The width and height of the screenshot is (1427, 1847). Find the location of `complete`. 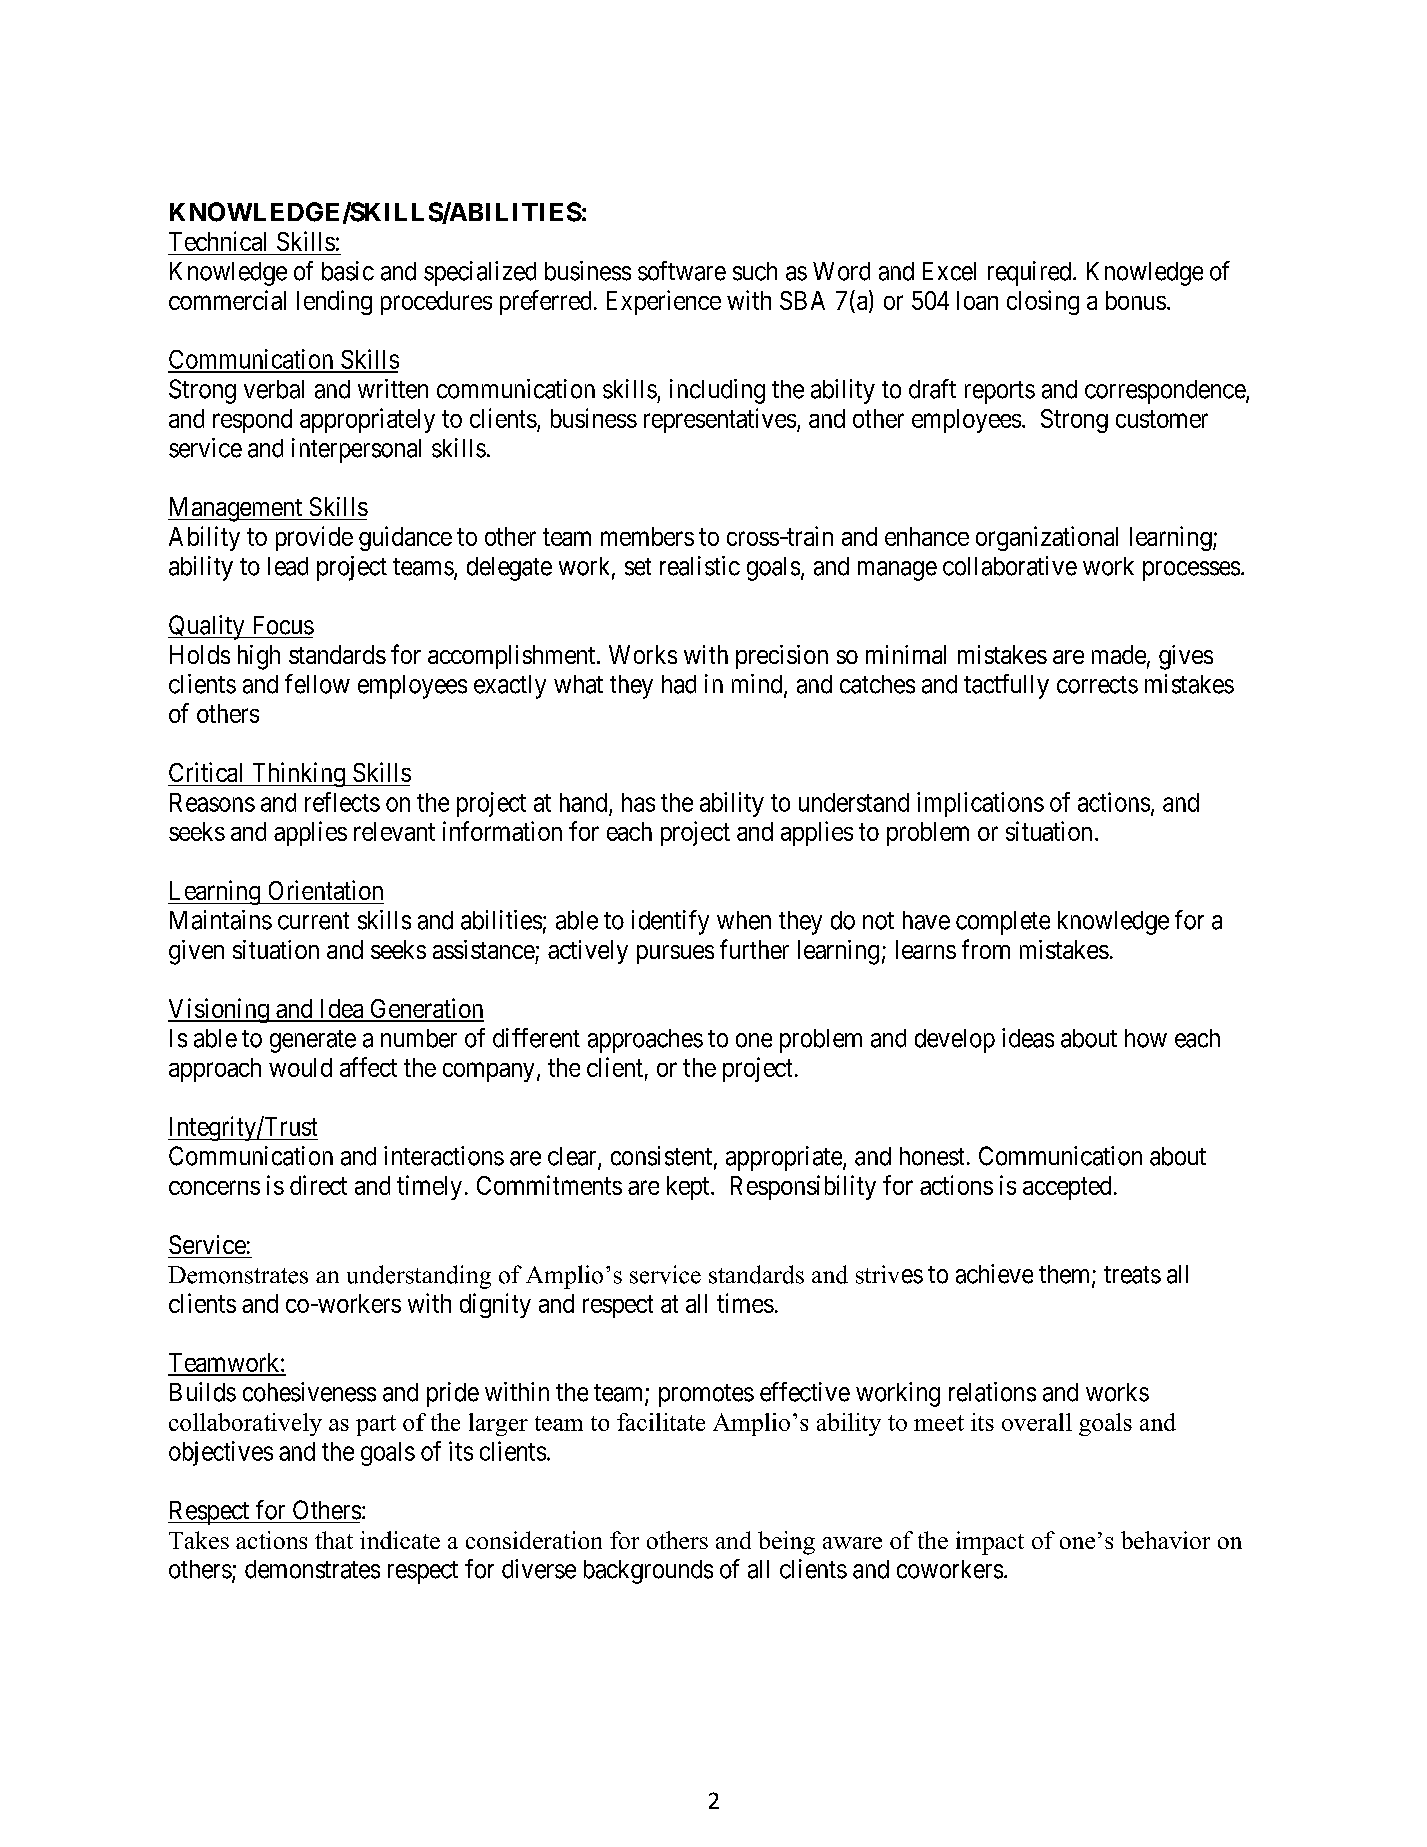

complete is located at coordinates (1003, 923).
